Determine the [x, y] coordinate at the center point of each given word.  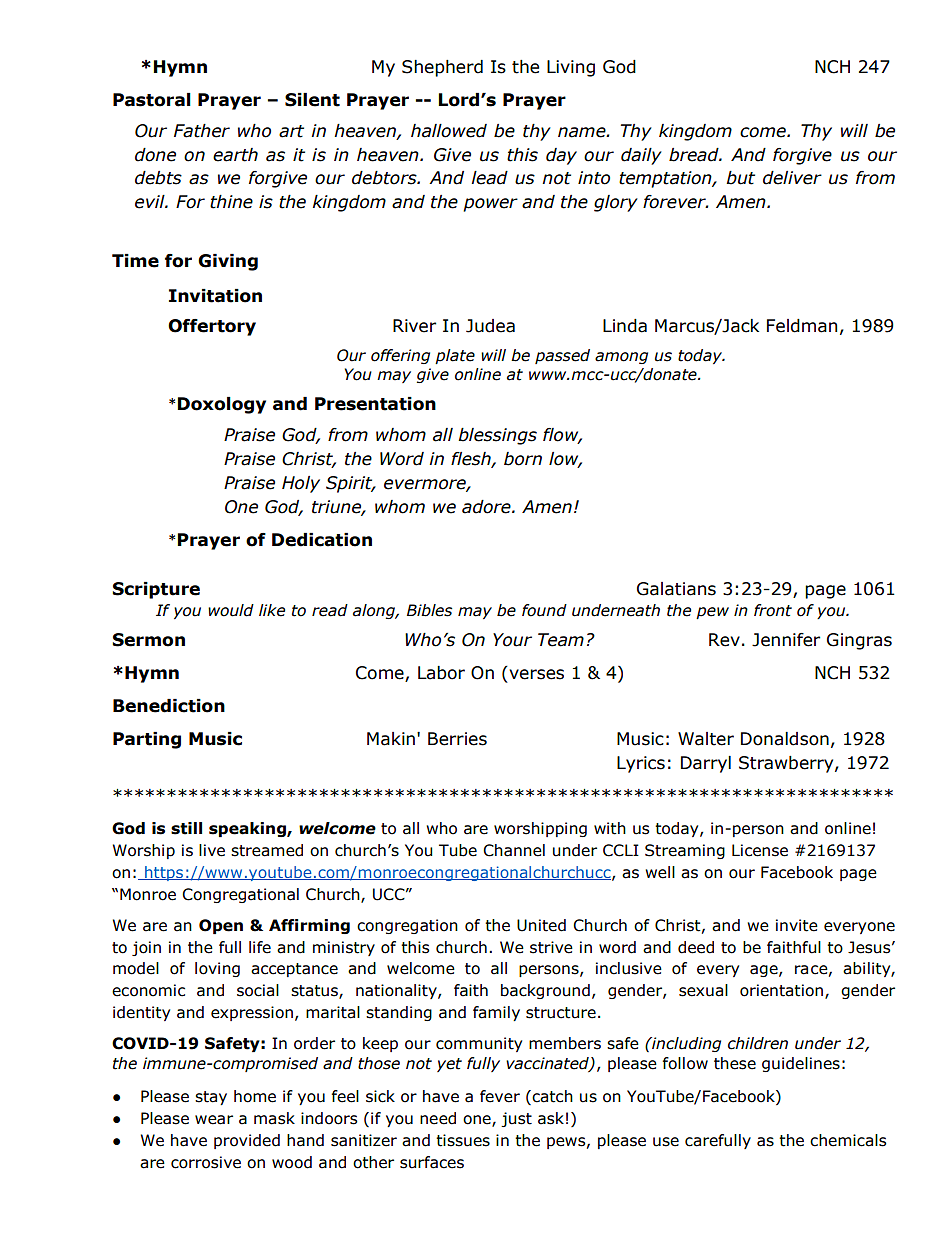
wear [214, 1120]
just [516, 1119]
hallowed [449, 131]
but [740, 178]
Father [202, 131]
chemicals [848, 1140]
